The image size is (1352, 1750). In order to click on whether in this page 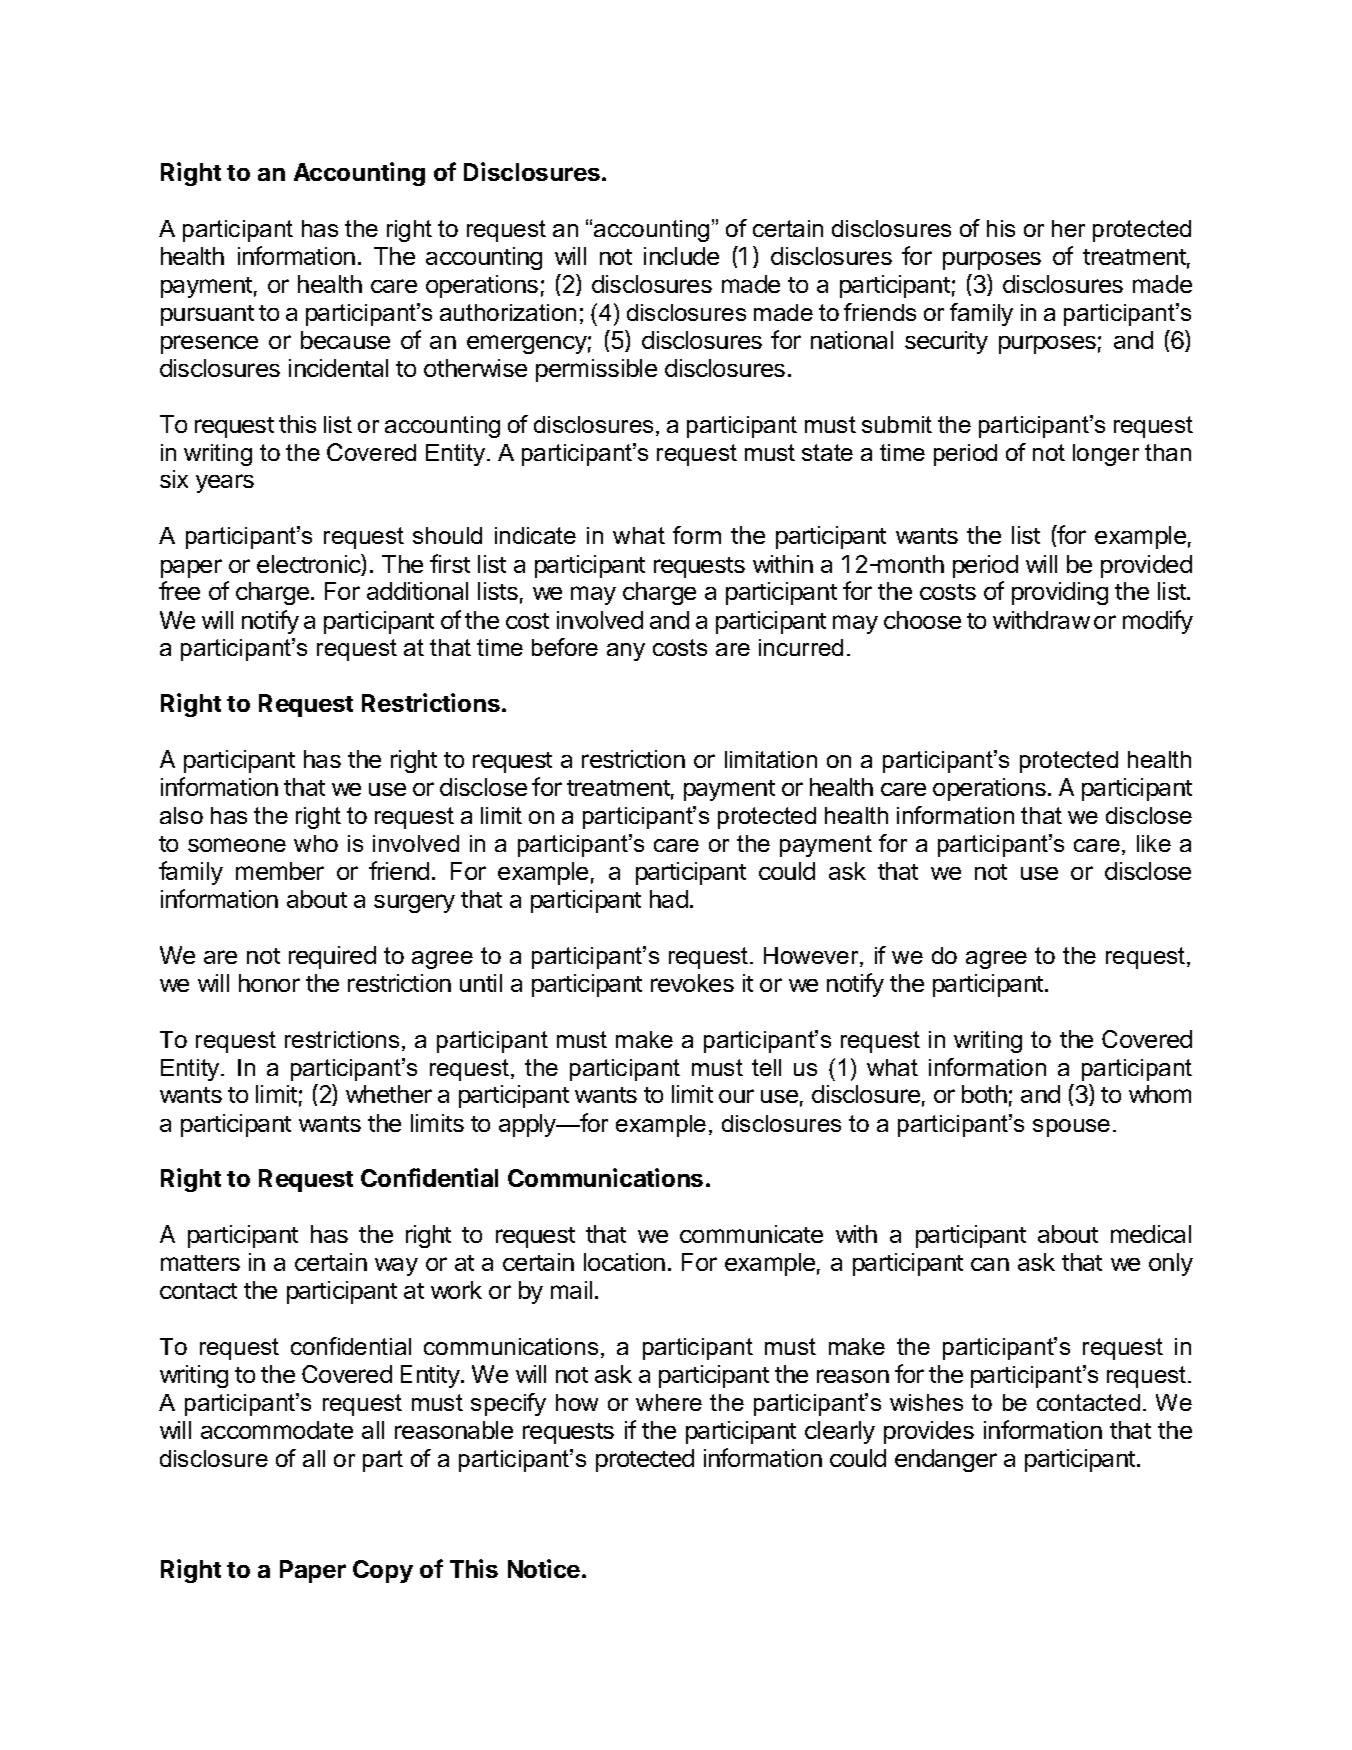, I will do `click(389, 1094)`.
